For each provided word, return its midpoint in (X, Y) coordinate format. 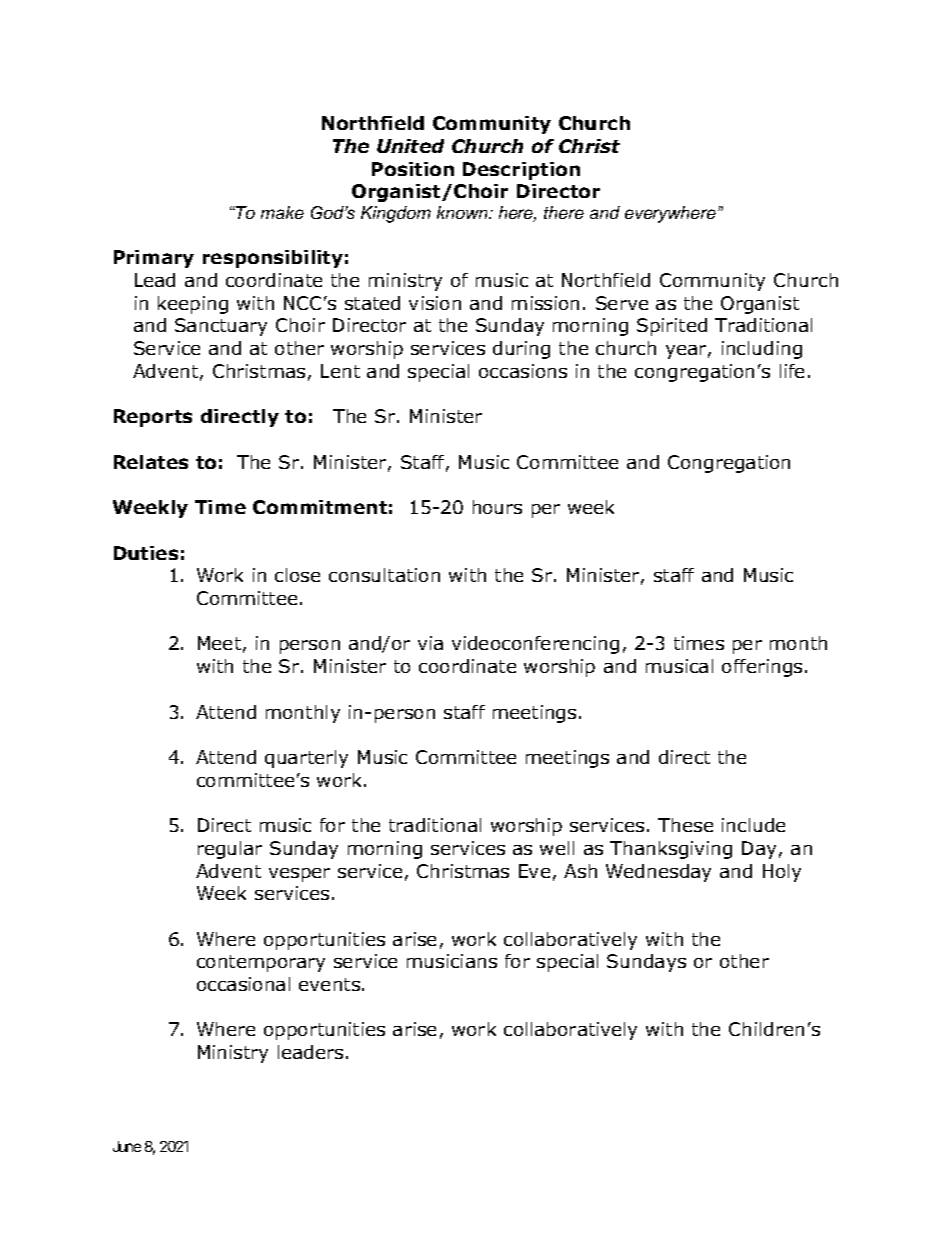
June (127, 1146)
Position (413, 169)
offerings (762, 668)
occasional (243, 984)
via (430, 643)
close (297, 575)
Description (521, 171)
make (282, 212)
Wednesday (658, 873)
